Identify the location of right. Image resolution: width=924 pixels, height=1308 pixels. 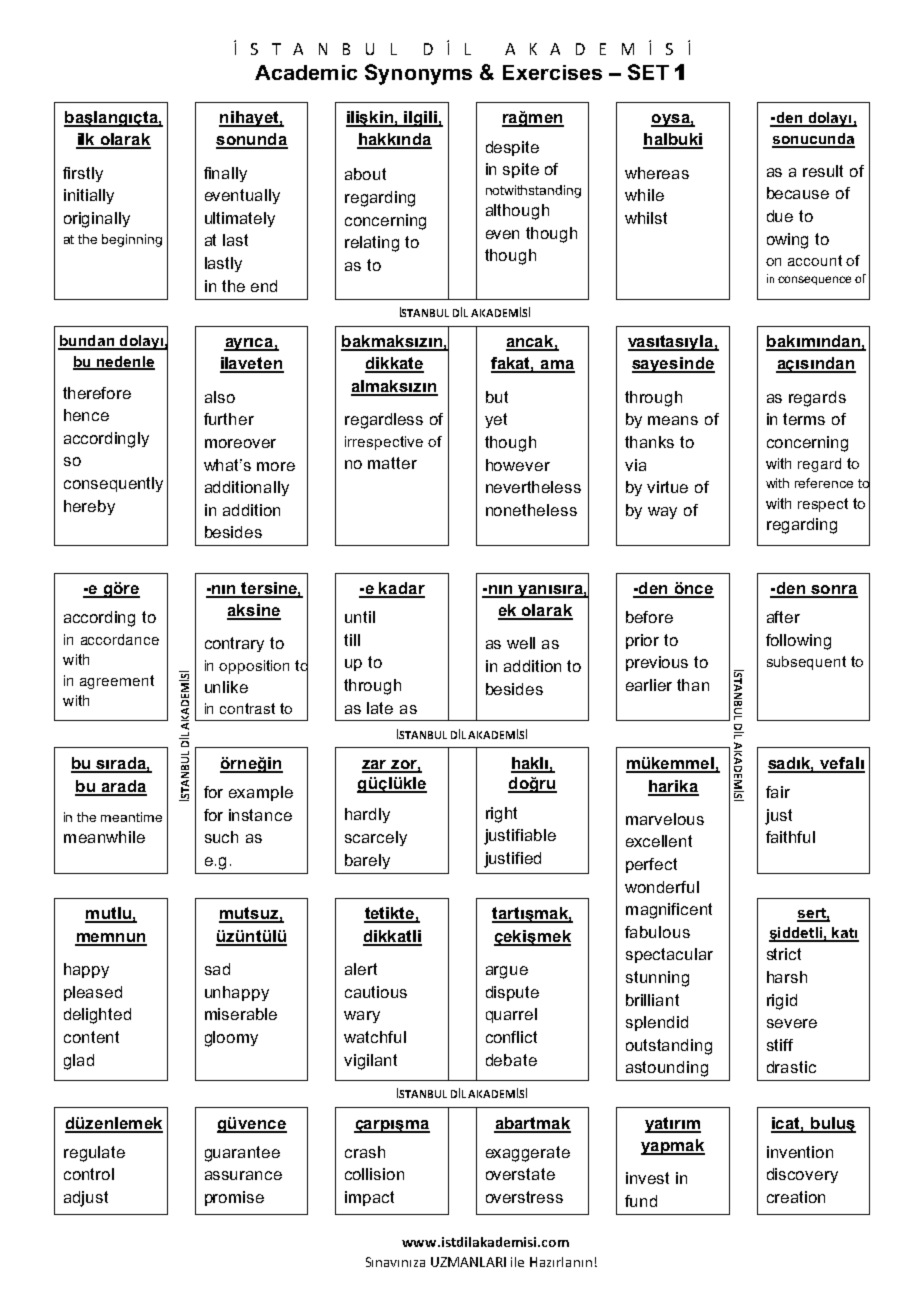
(501, 815).
